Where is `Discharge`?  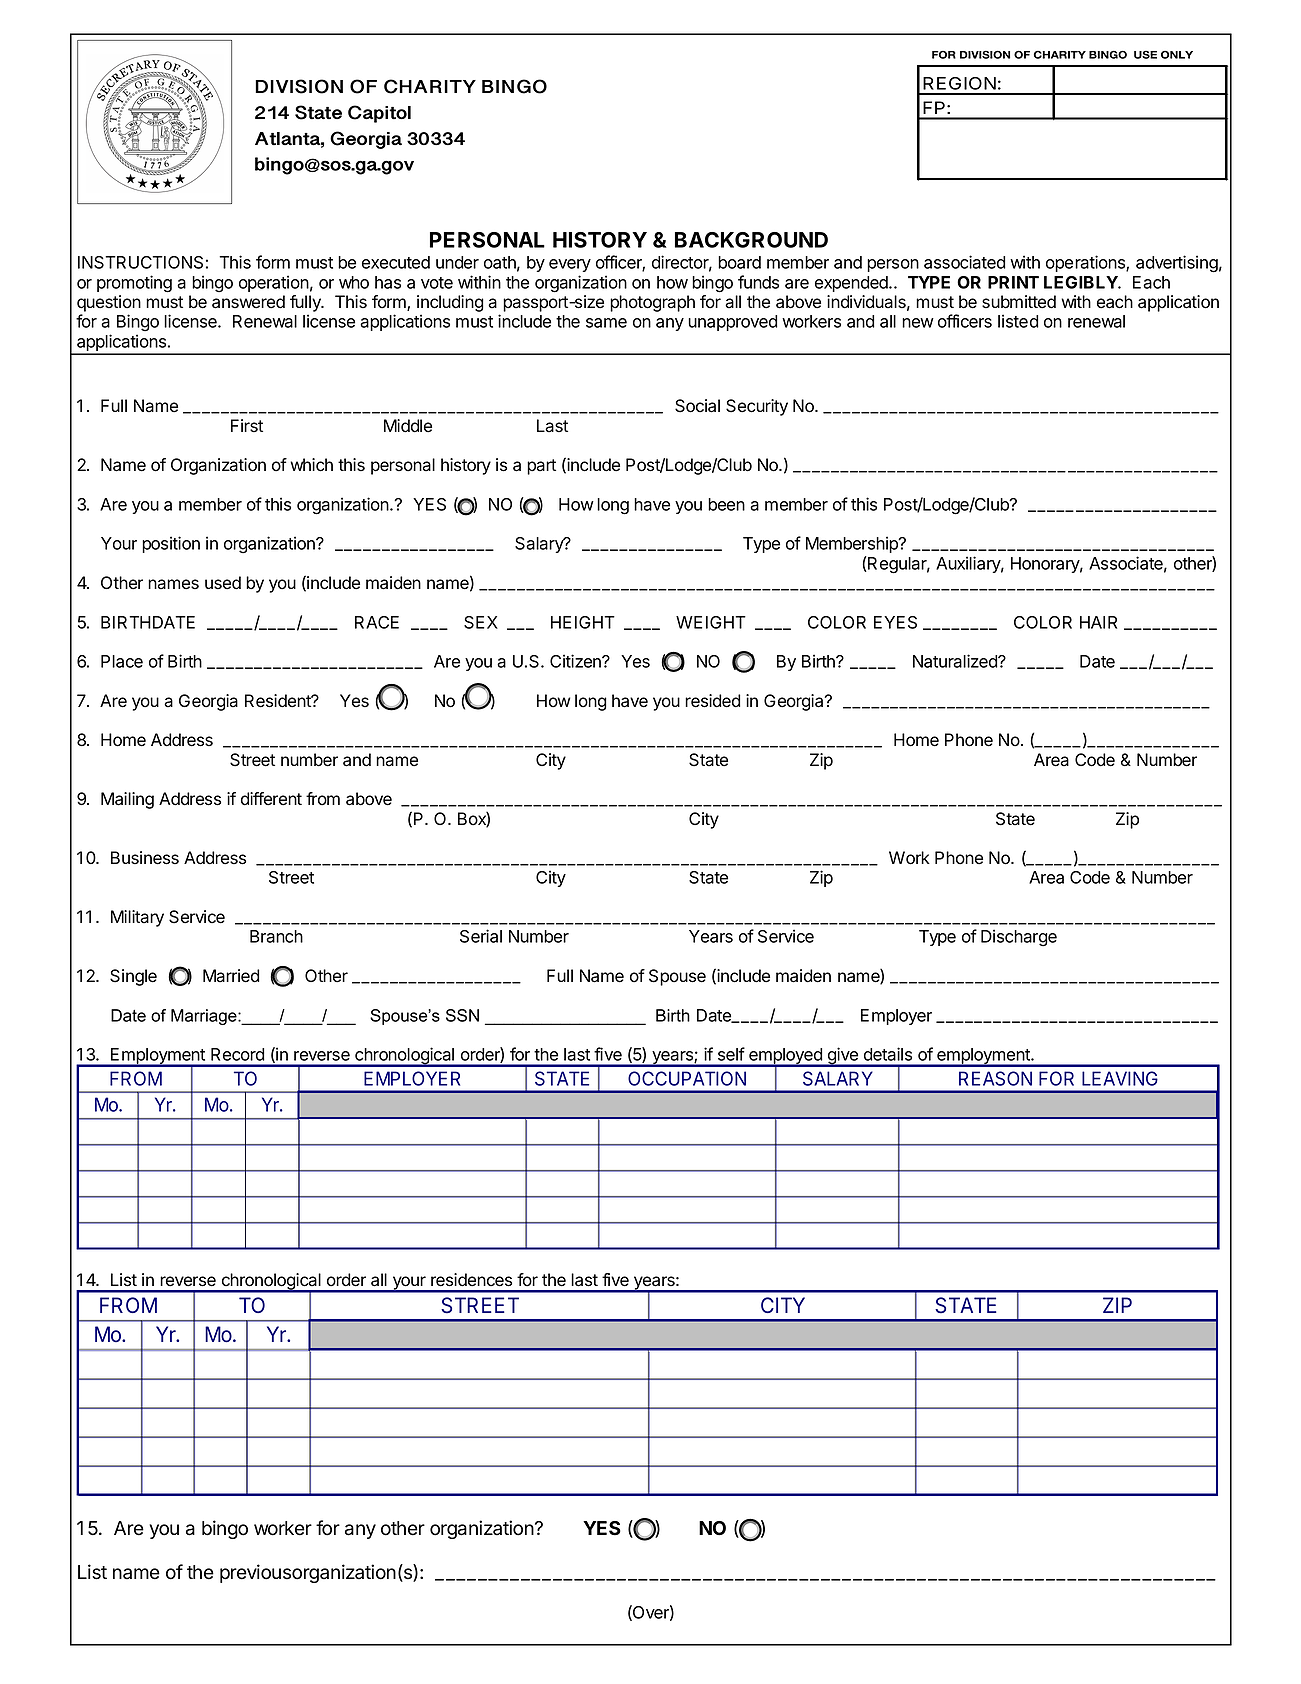 Discharge is located at coordinates (1019, 938).
